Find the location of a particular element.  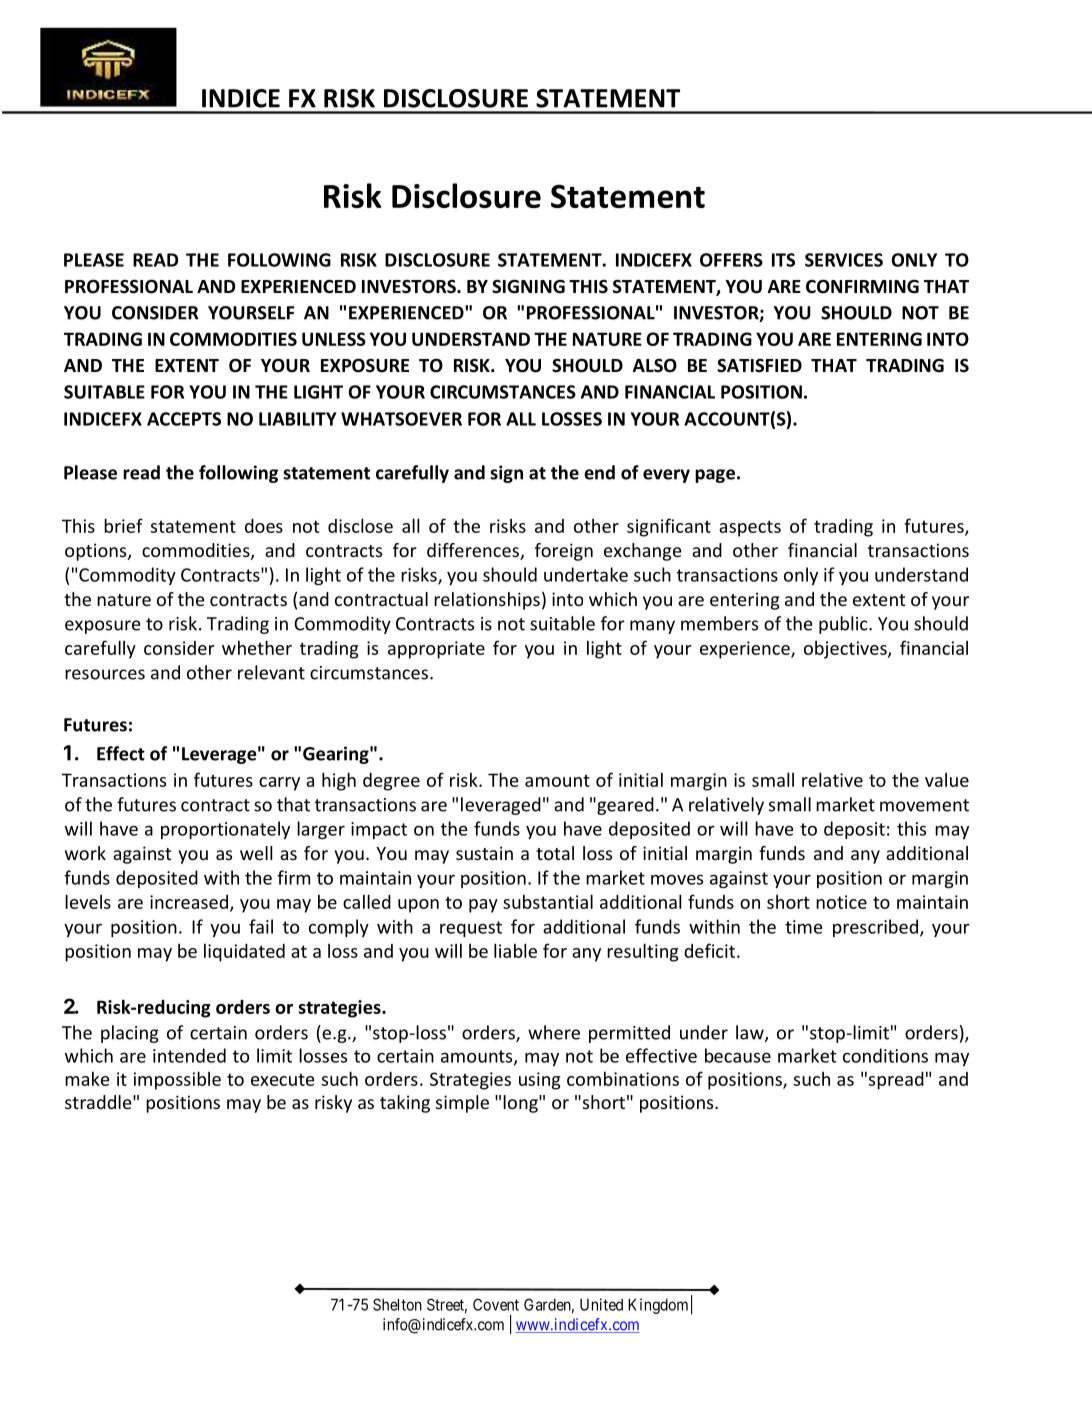

SERVICES is located at coordinates (844, 260).
